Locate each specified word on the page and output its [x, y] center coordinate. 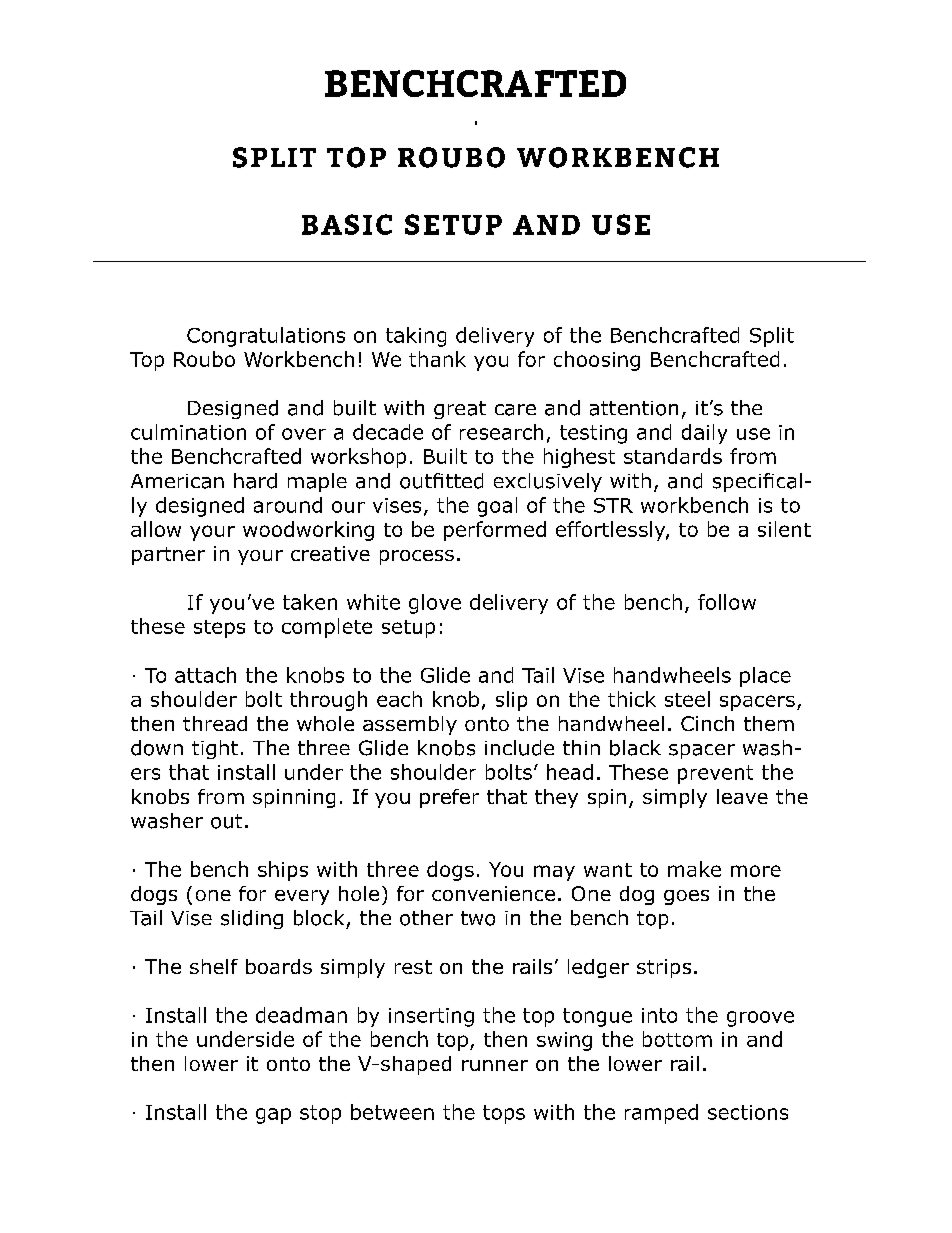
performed [495, 531]
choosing [597, 361]
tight [215, 749]
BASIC [347, 224]
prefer [449, 798]
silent [784, 529]
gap [273, 1116]
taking [416, 337]
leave [742, 796]
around [288, 505]
